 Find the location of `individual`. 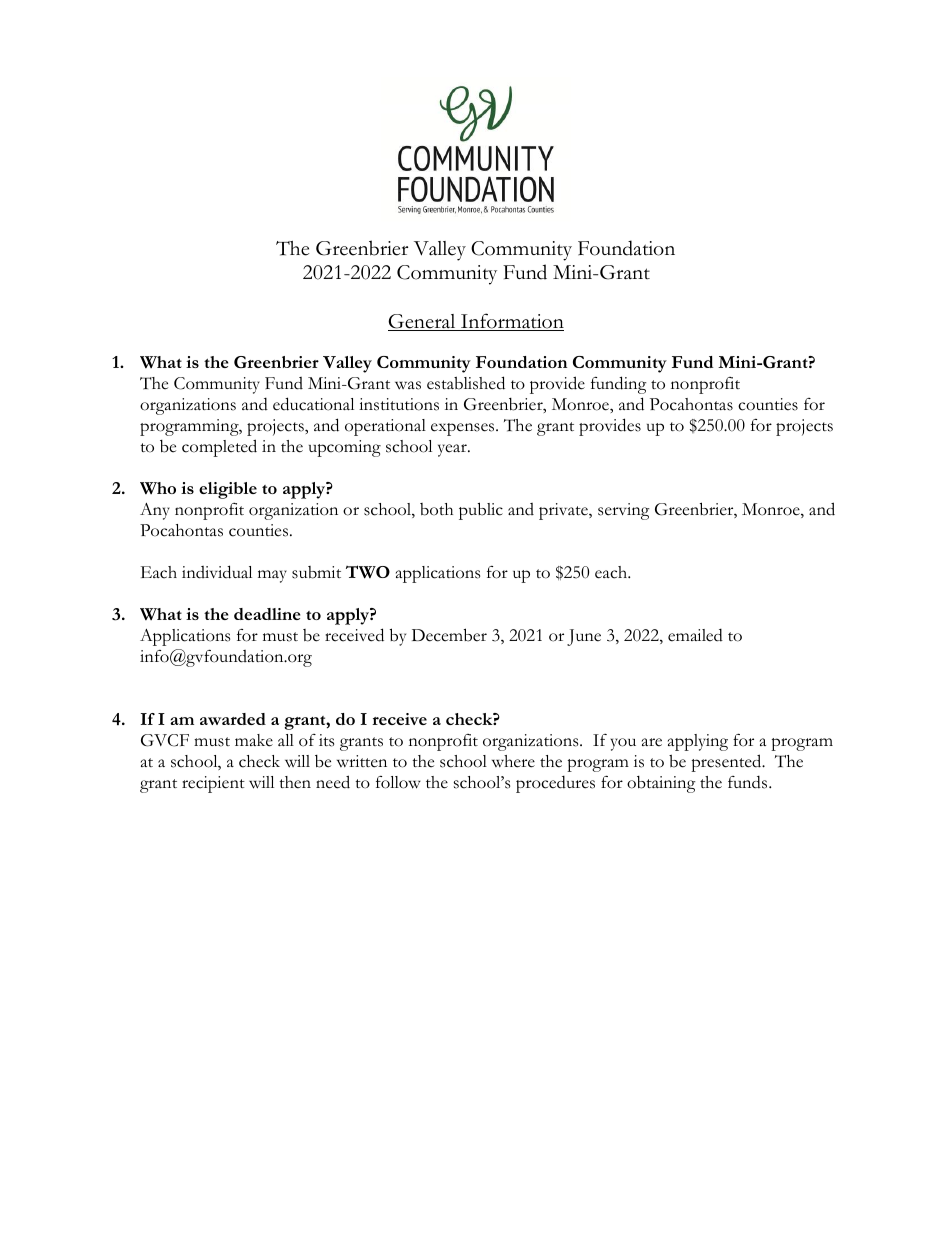

individual is located at coordinates (217, 572).
